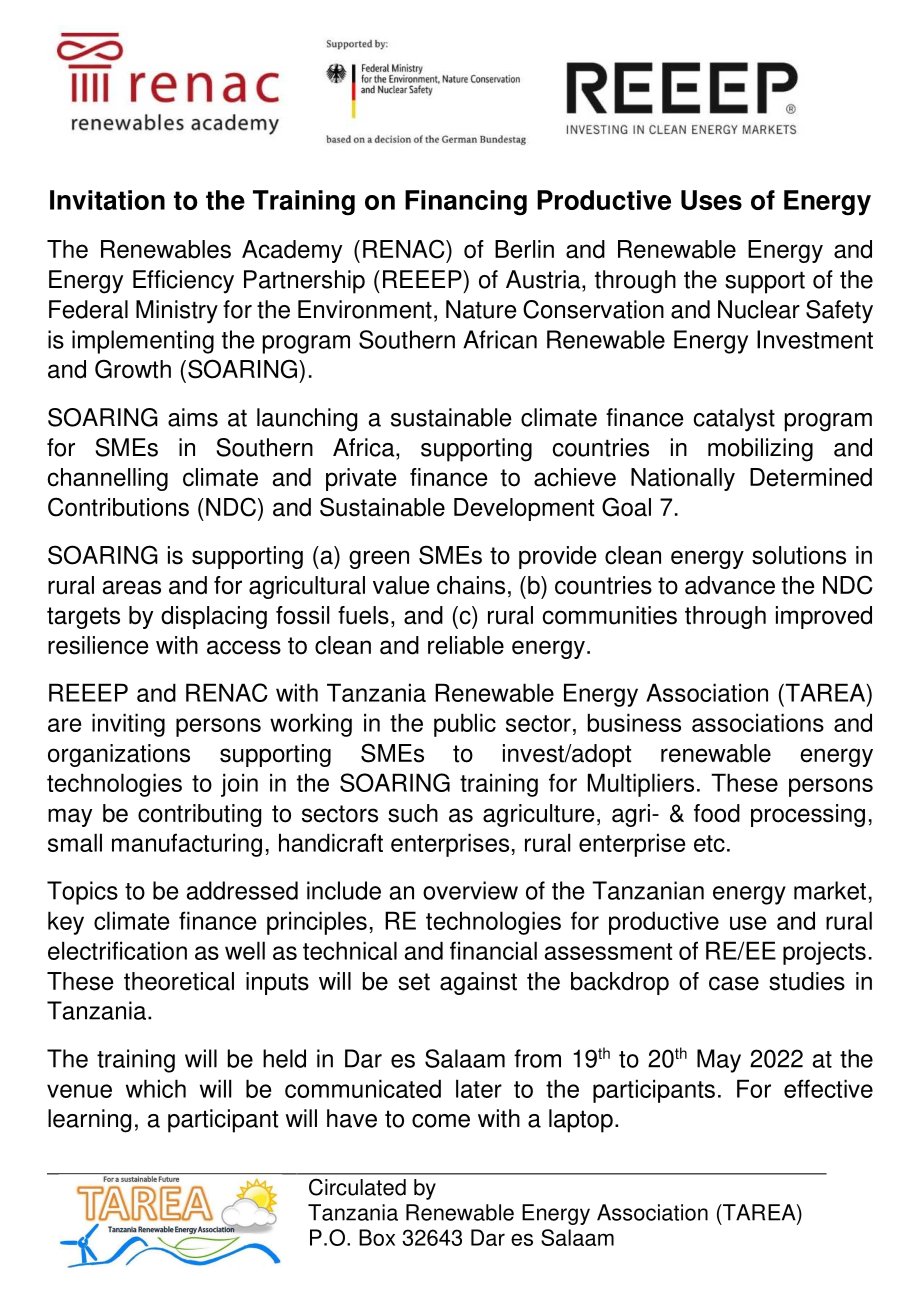  Describe the element at coordinates (107, 479) in the screenshot. I see `channelling` at that location.
